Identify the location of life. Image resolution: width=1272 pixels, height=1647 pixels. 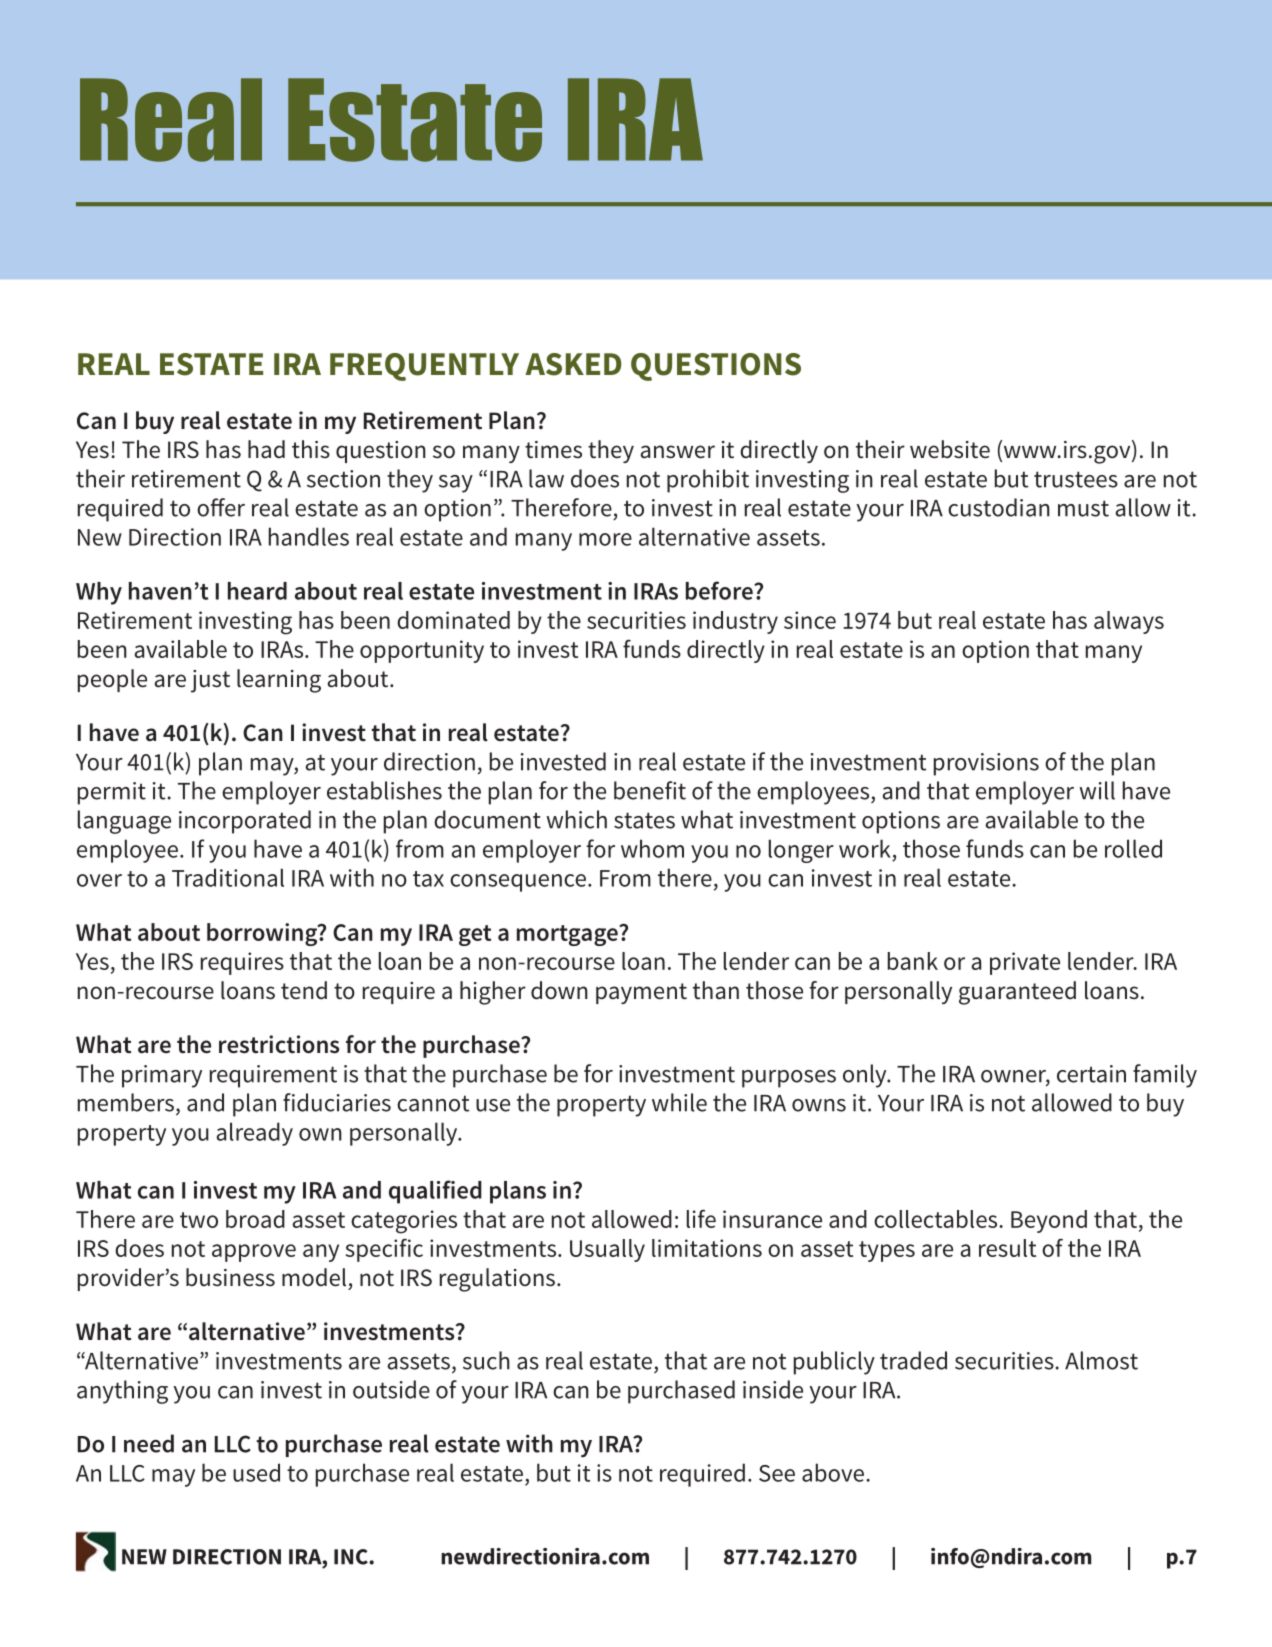
(701, 1218).
